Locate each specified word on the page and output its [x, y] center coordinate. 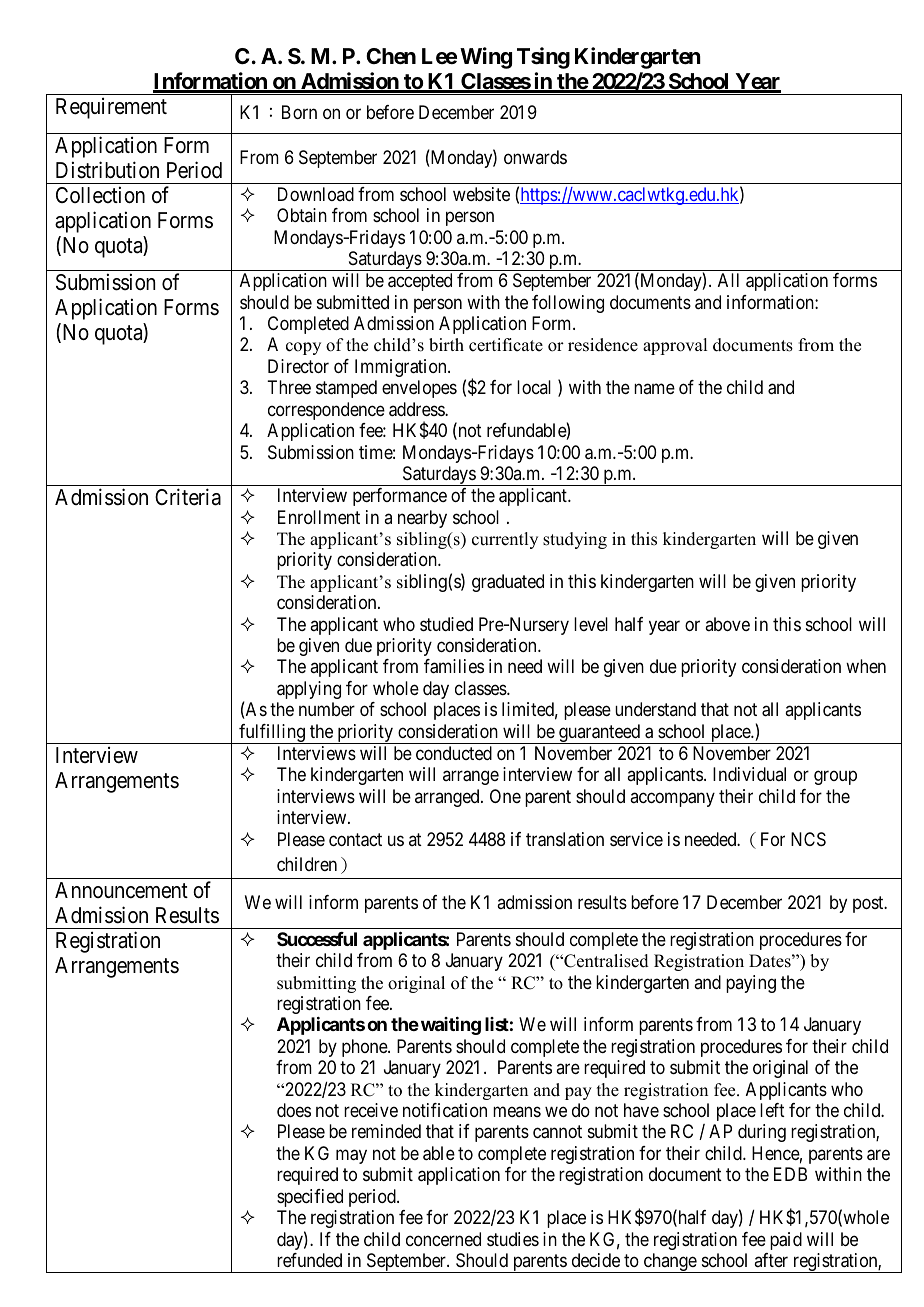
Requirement [111, 108]
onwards [535, 157]
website [481, 194]
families [454, 666]
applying [309, 690]
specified [310, 1198]
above [727, 624]
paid [786, 1241]
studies [513, 1239]
